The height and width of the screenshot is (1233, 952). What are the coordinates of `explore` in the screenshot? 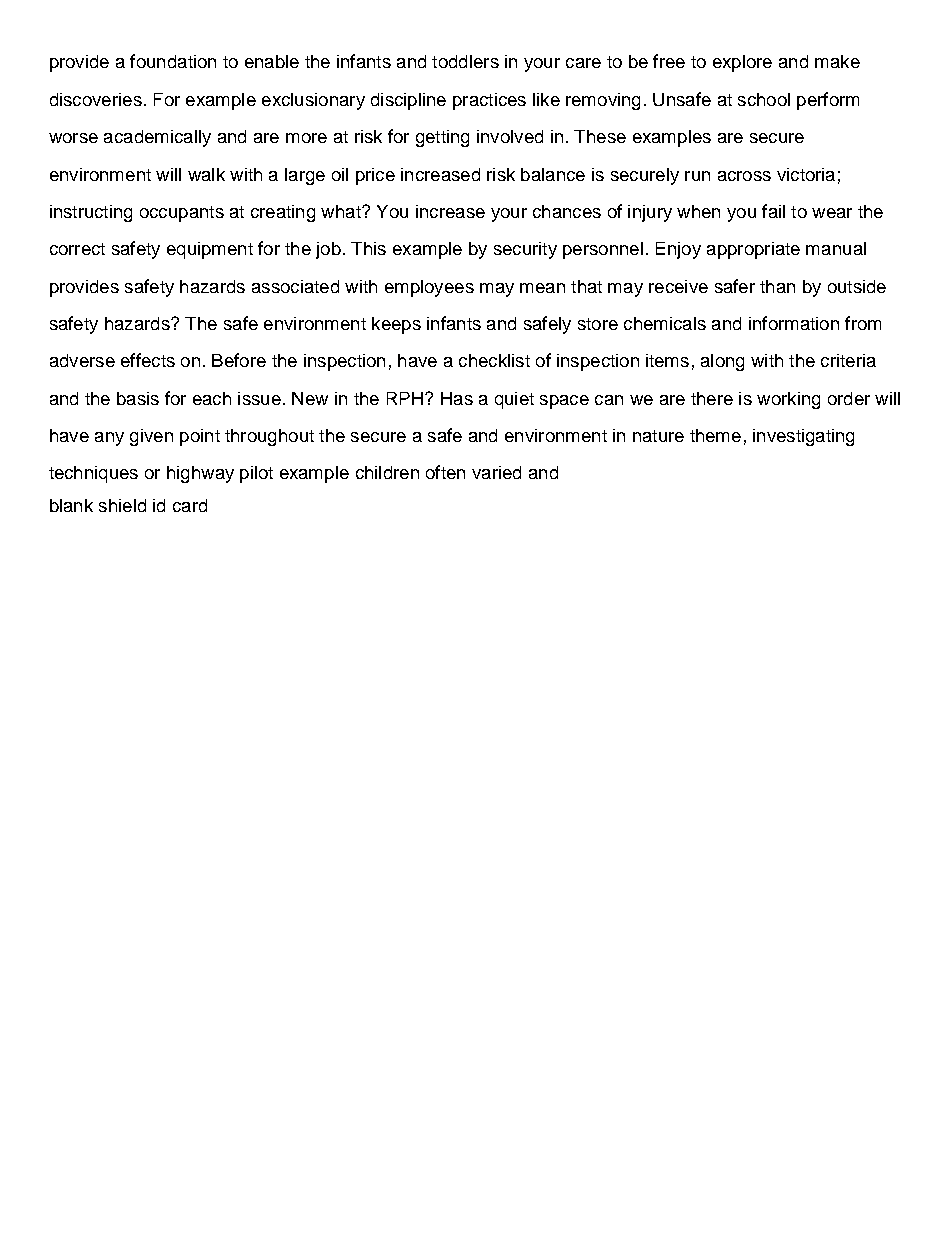 It's located at (742, 63).
